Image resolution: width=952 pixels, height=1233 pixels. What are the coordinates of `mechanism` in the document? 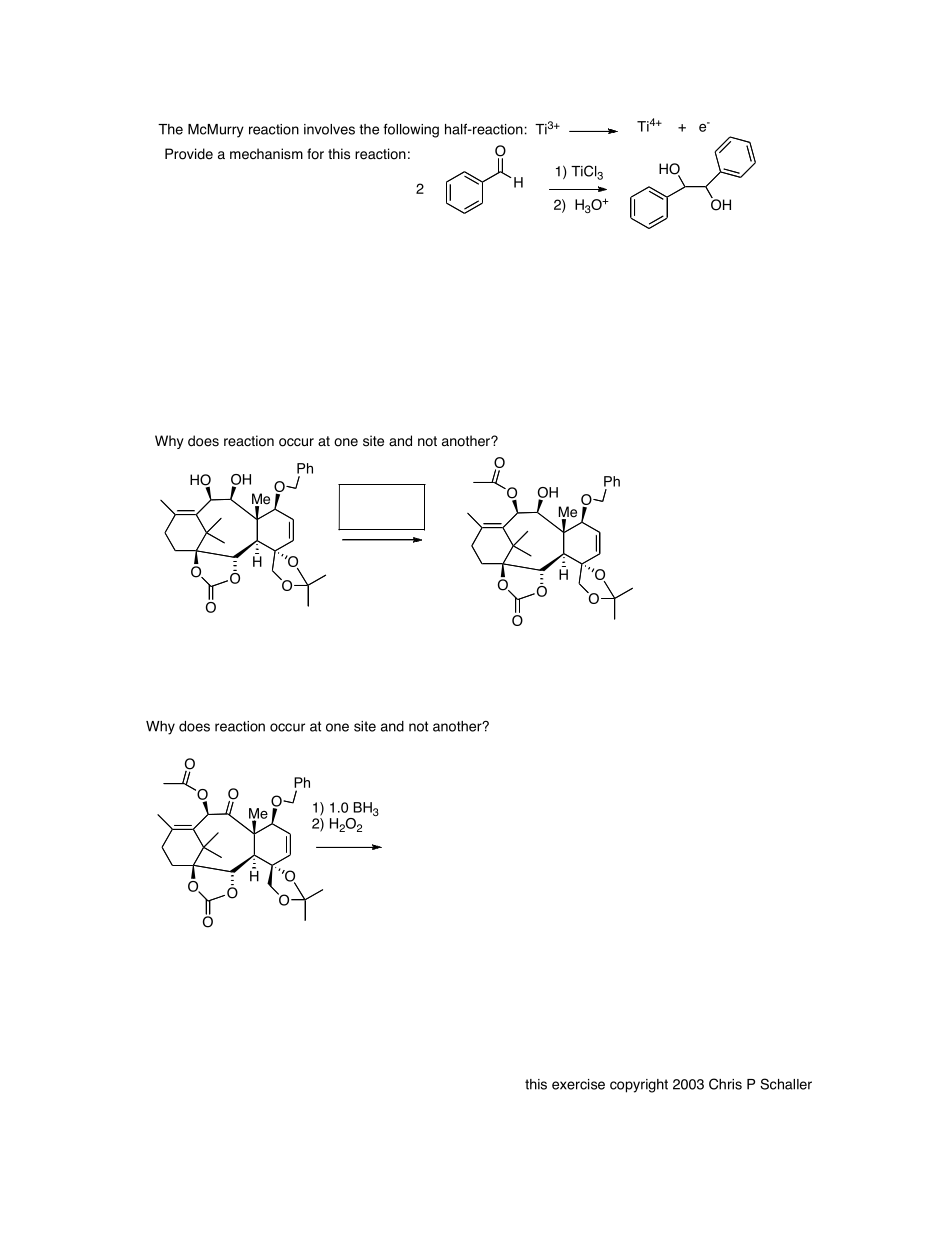 It's located at (266, 154).
